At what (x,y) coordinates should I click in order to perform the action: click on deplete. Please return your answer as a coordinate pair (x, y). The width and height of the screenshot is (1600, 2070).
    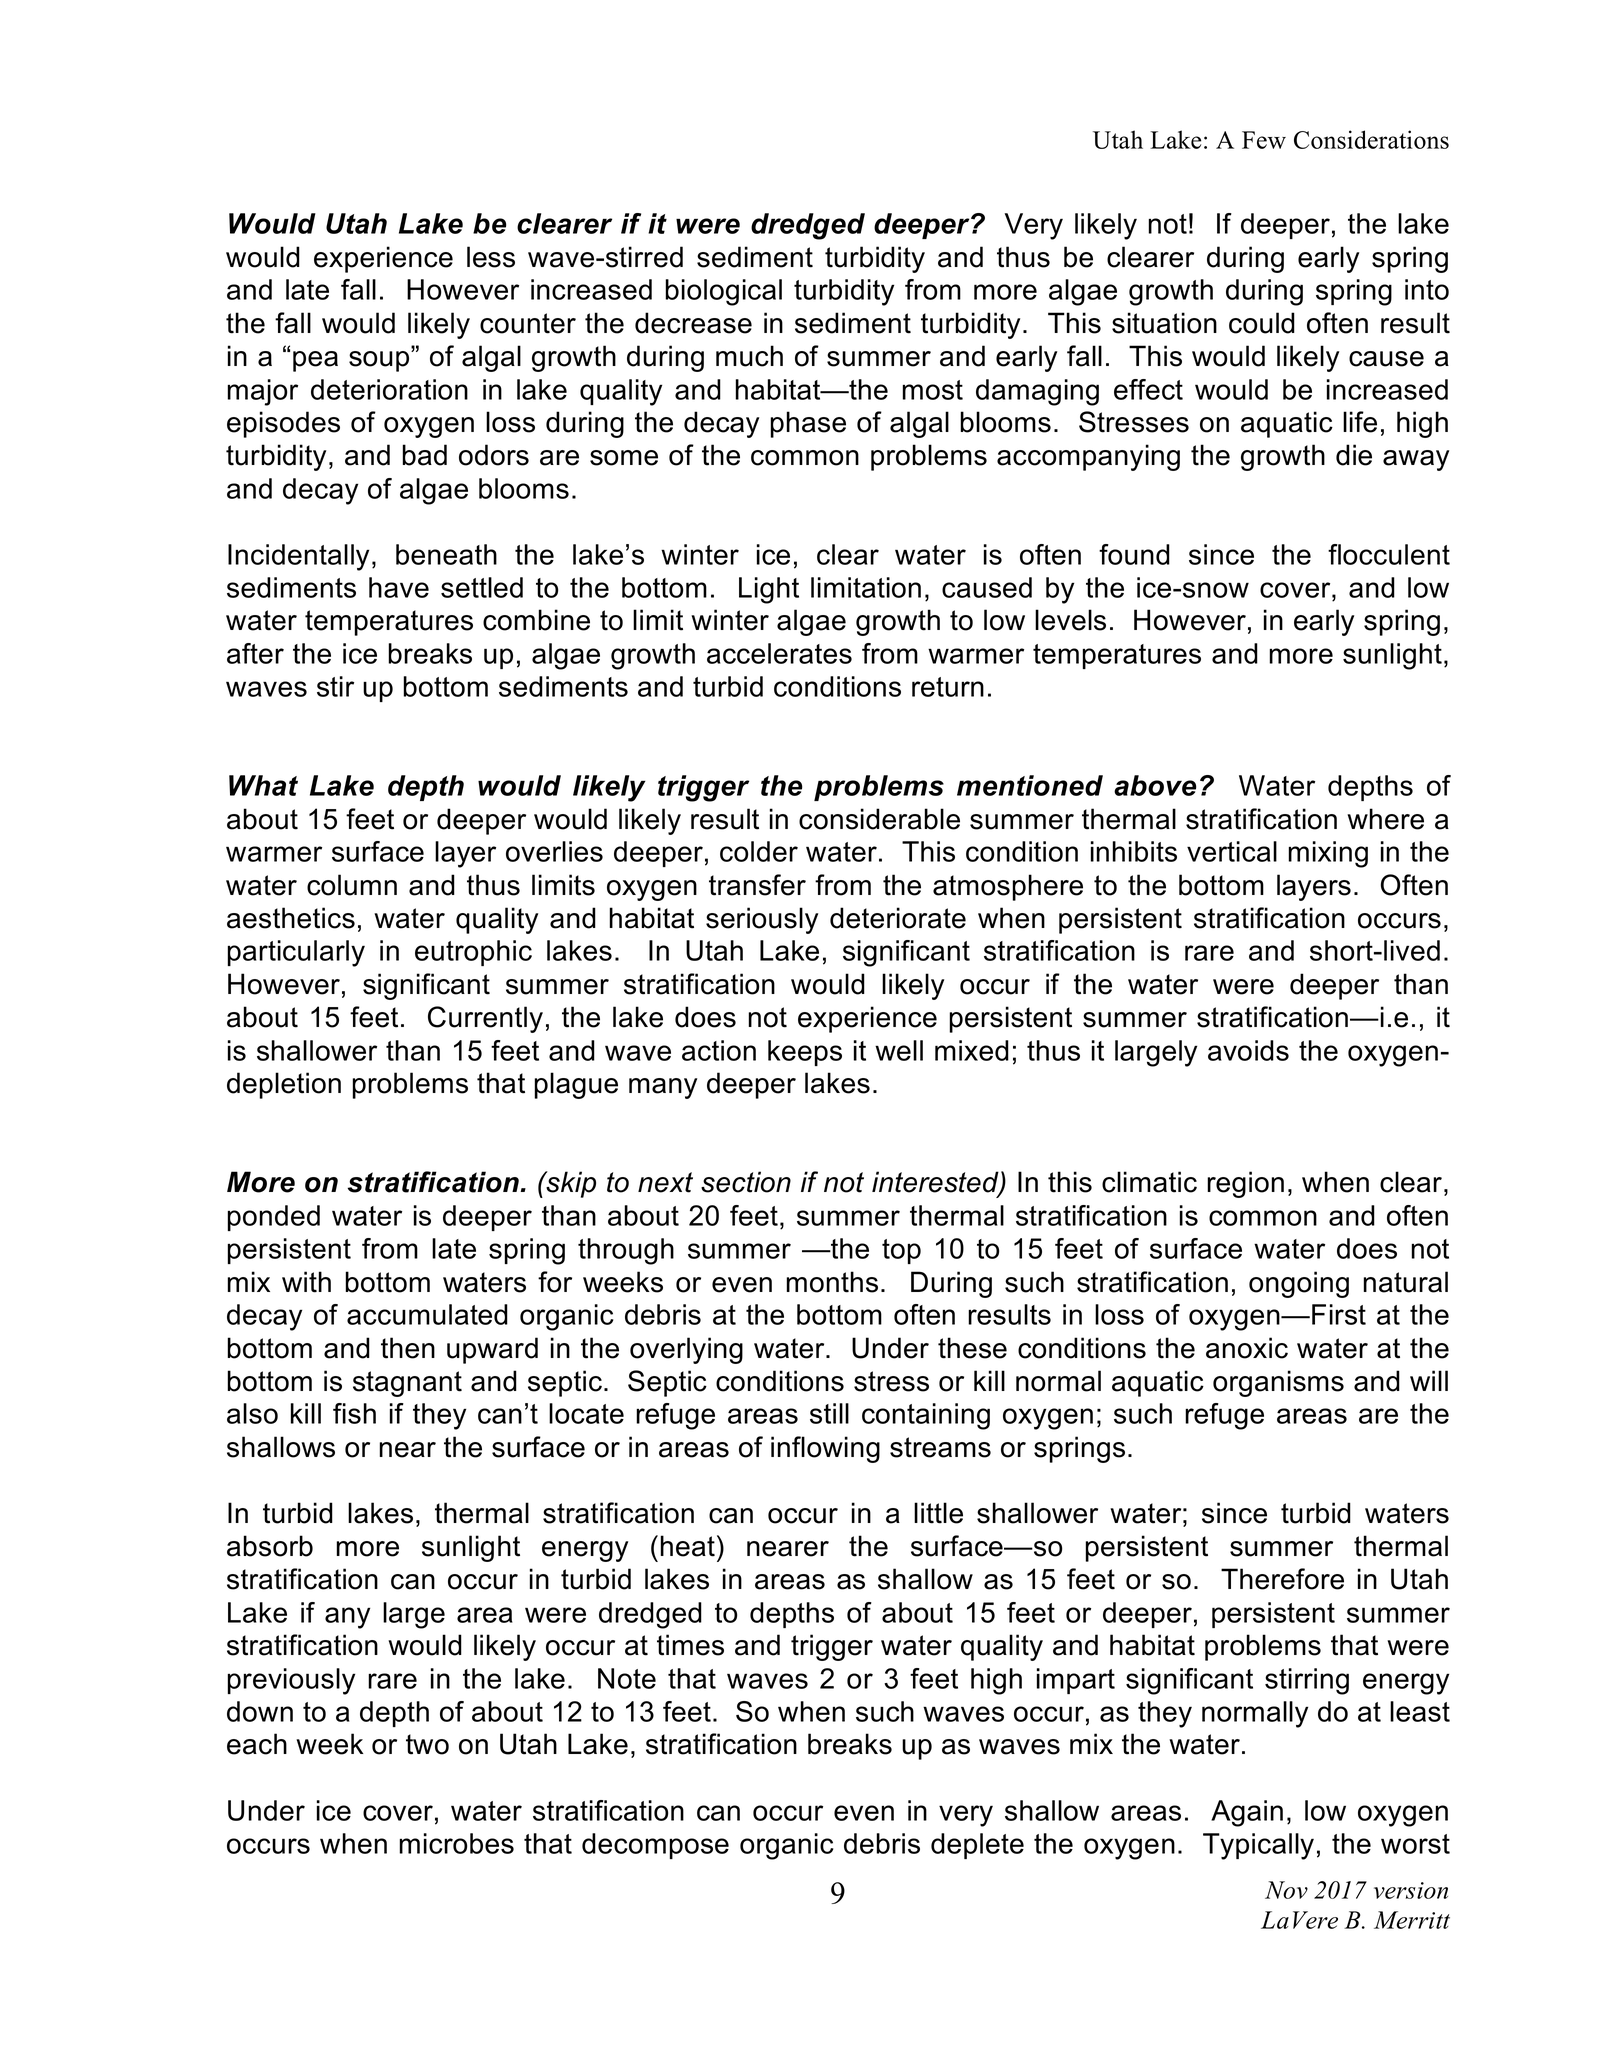
    Looking at the image, I should click on (977, 1846).
